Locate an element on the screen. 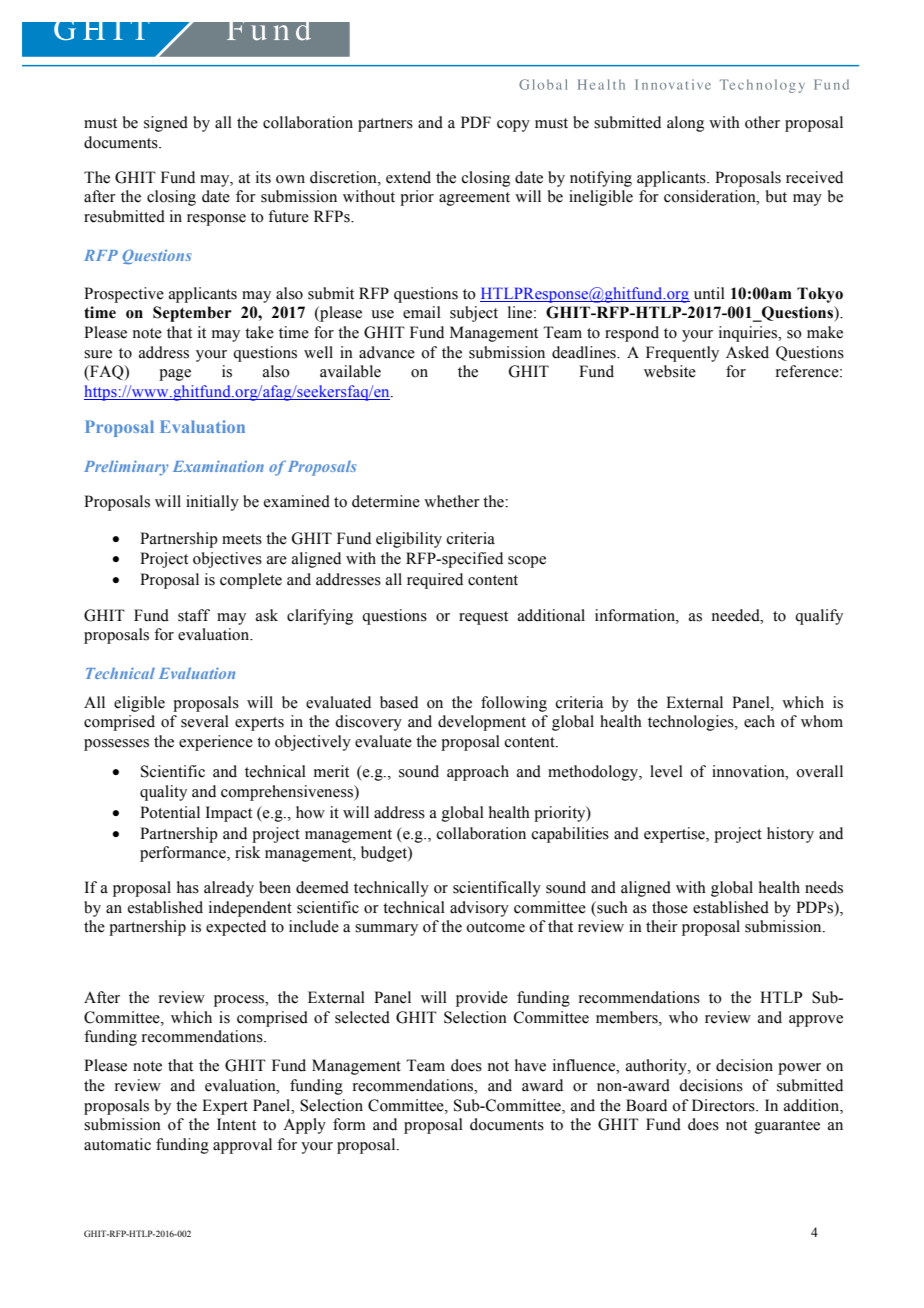  signed is located at coordinates (166, 124).
